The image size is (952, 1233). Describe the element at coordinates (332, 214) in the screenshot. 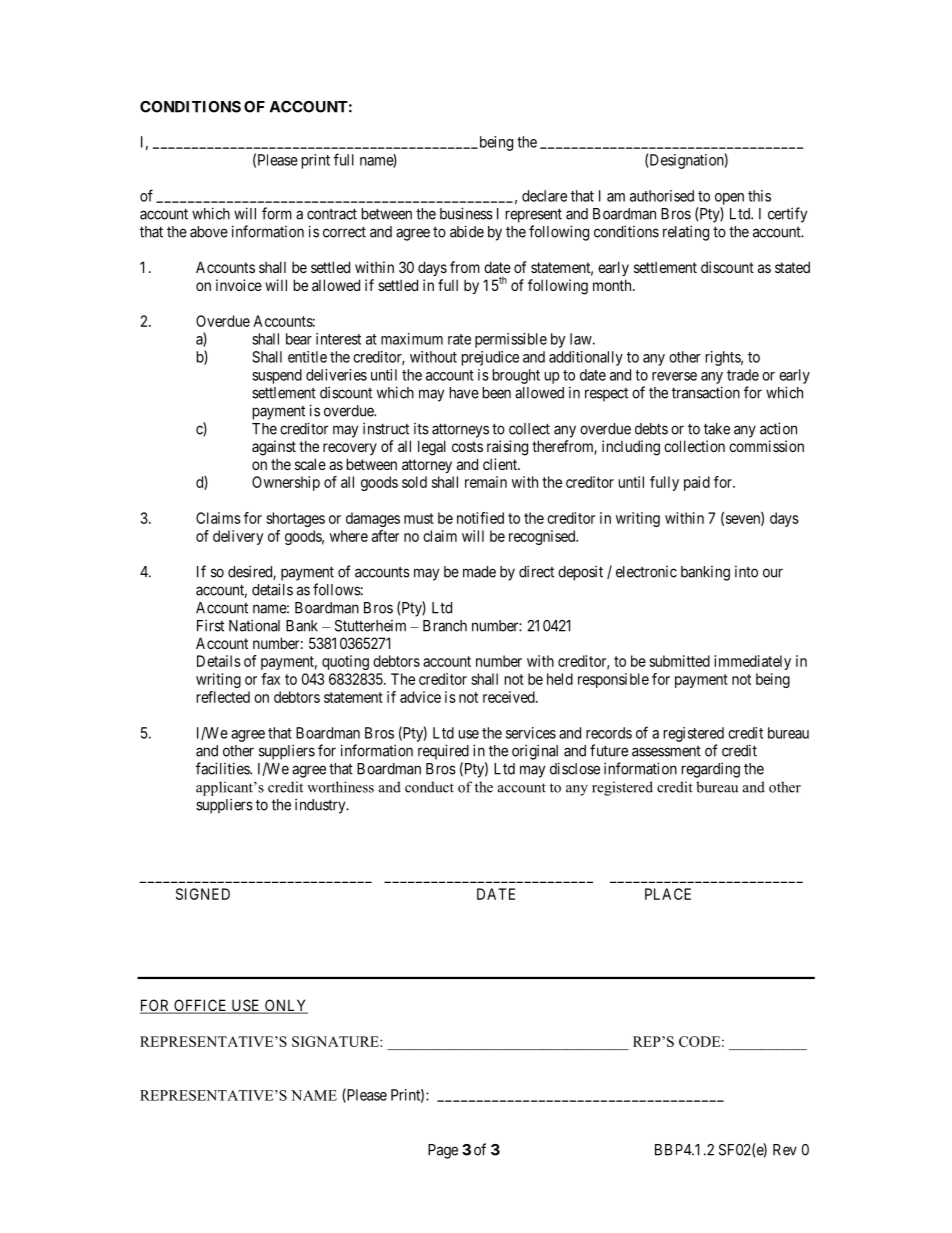

I see `contract` at that location.
